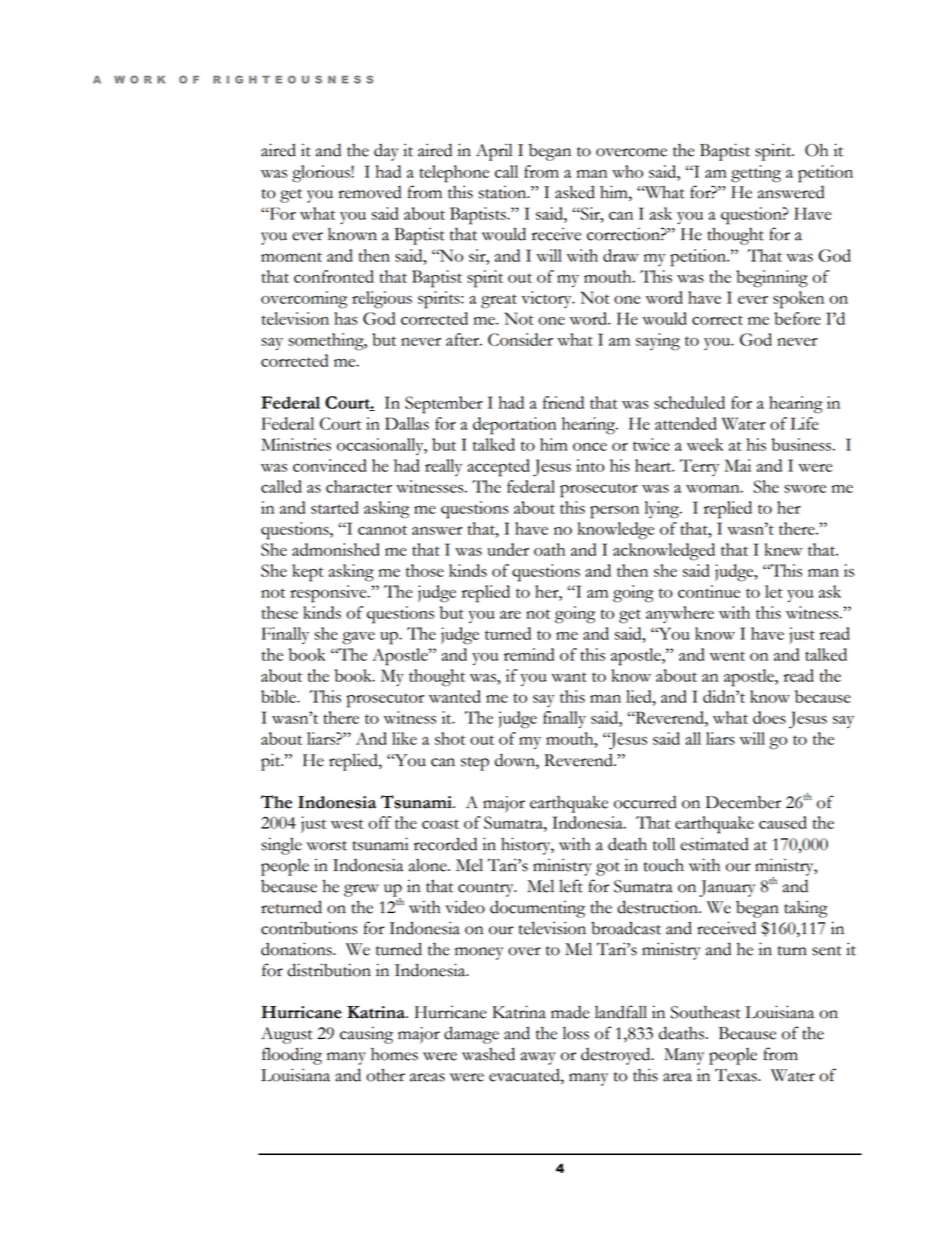  Describe the element at coordinates (571, 886) in the screenshot. I see `left` at that location.
